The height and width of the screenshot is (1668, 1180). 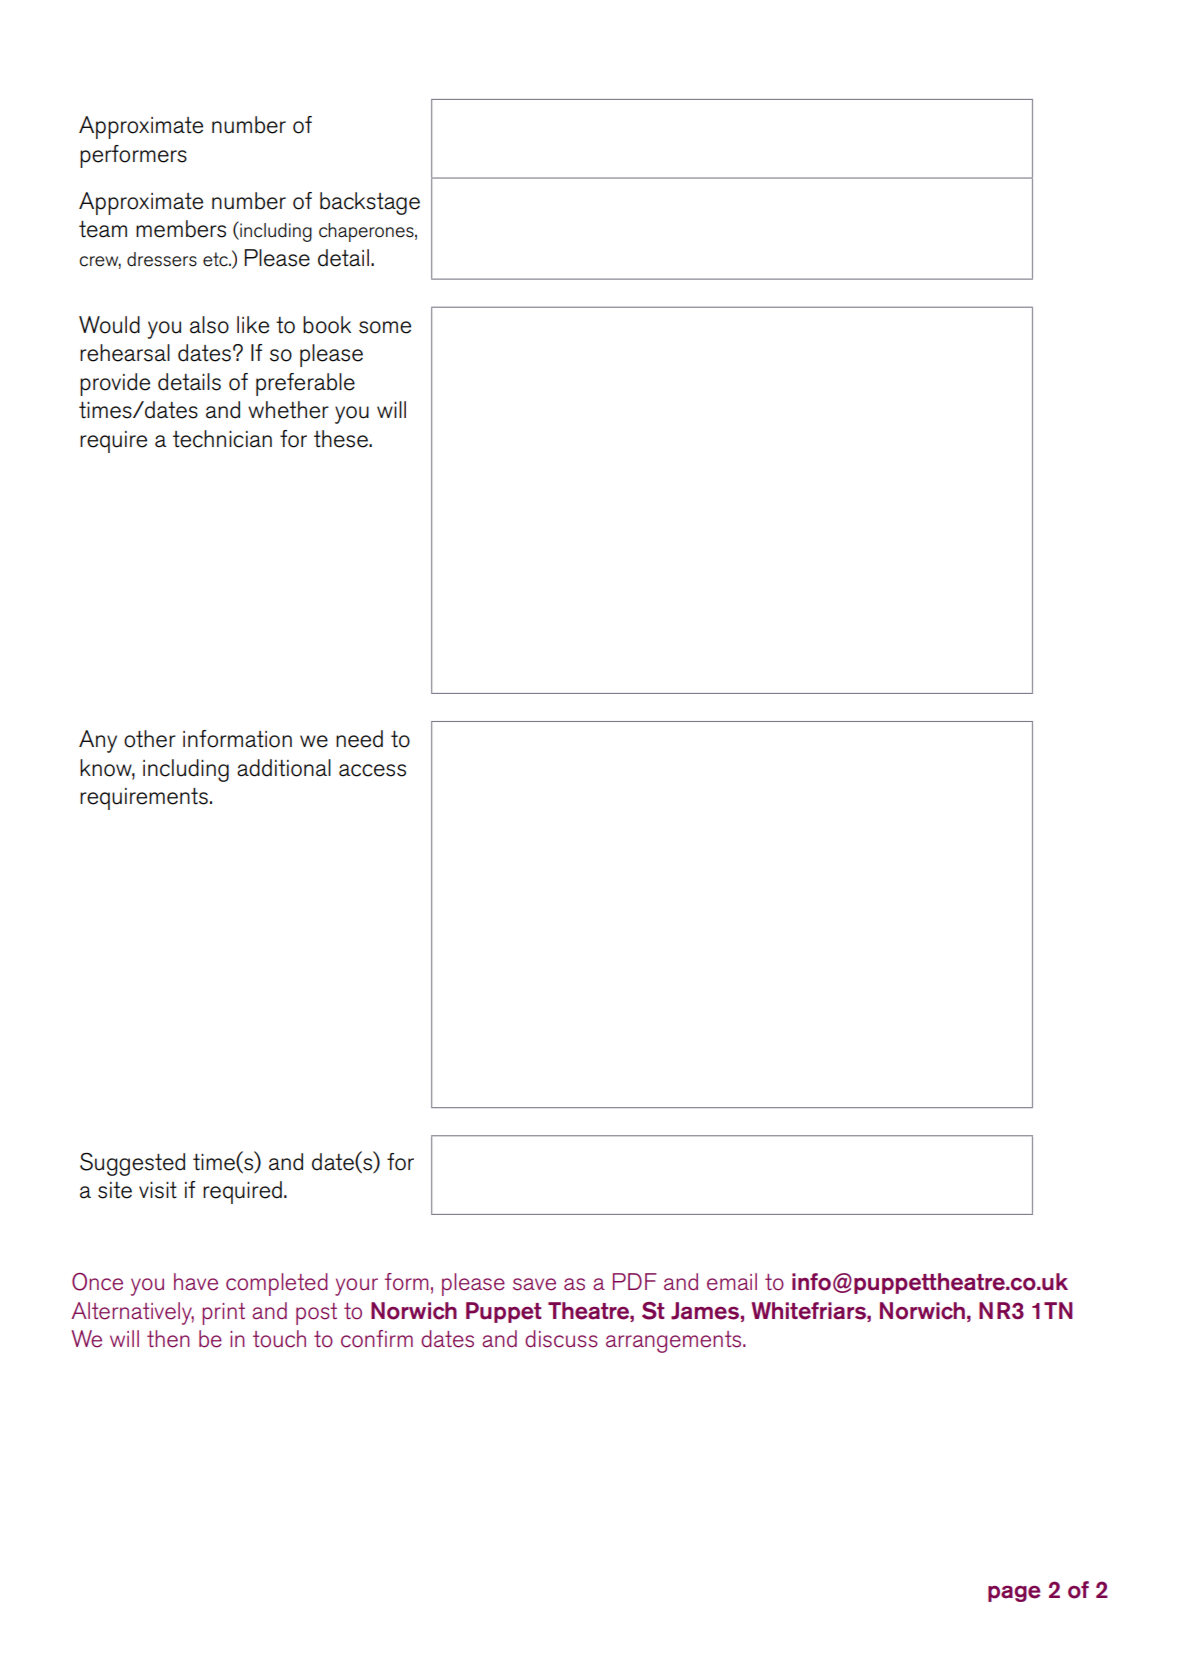 What do you see at coordinates (168, 1339) in the screenshot?
I see `then` at bounding box center [168, 1339].
